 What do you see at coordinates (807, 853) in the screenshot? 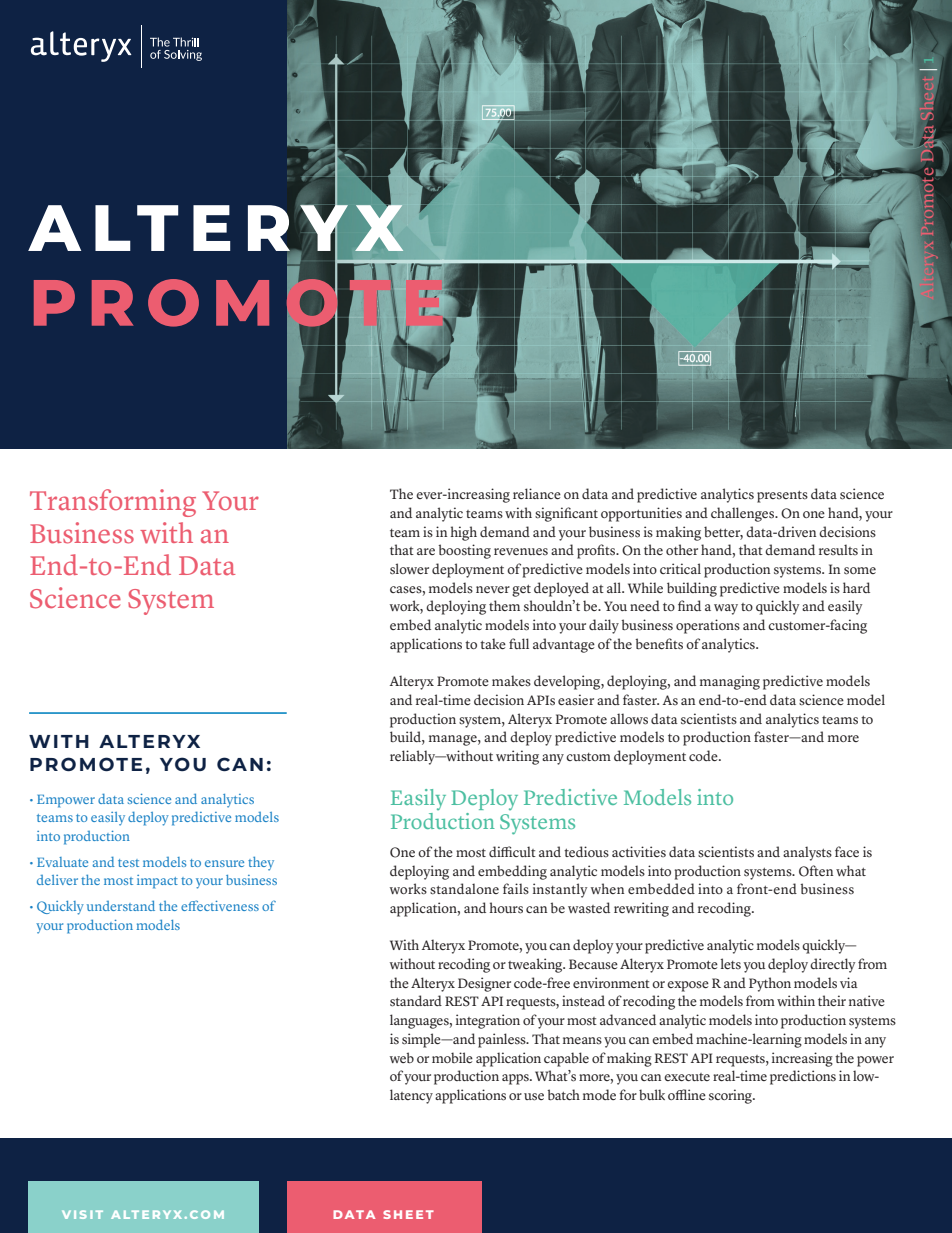
I see `analysts` at bounding box center [807, 853].
